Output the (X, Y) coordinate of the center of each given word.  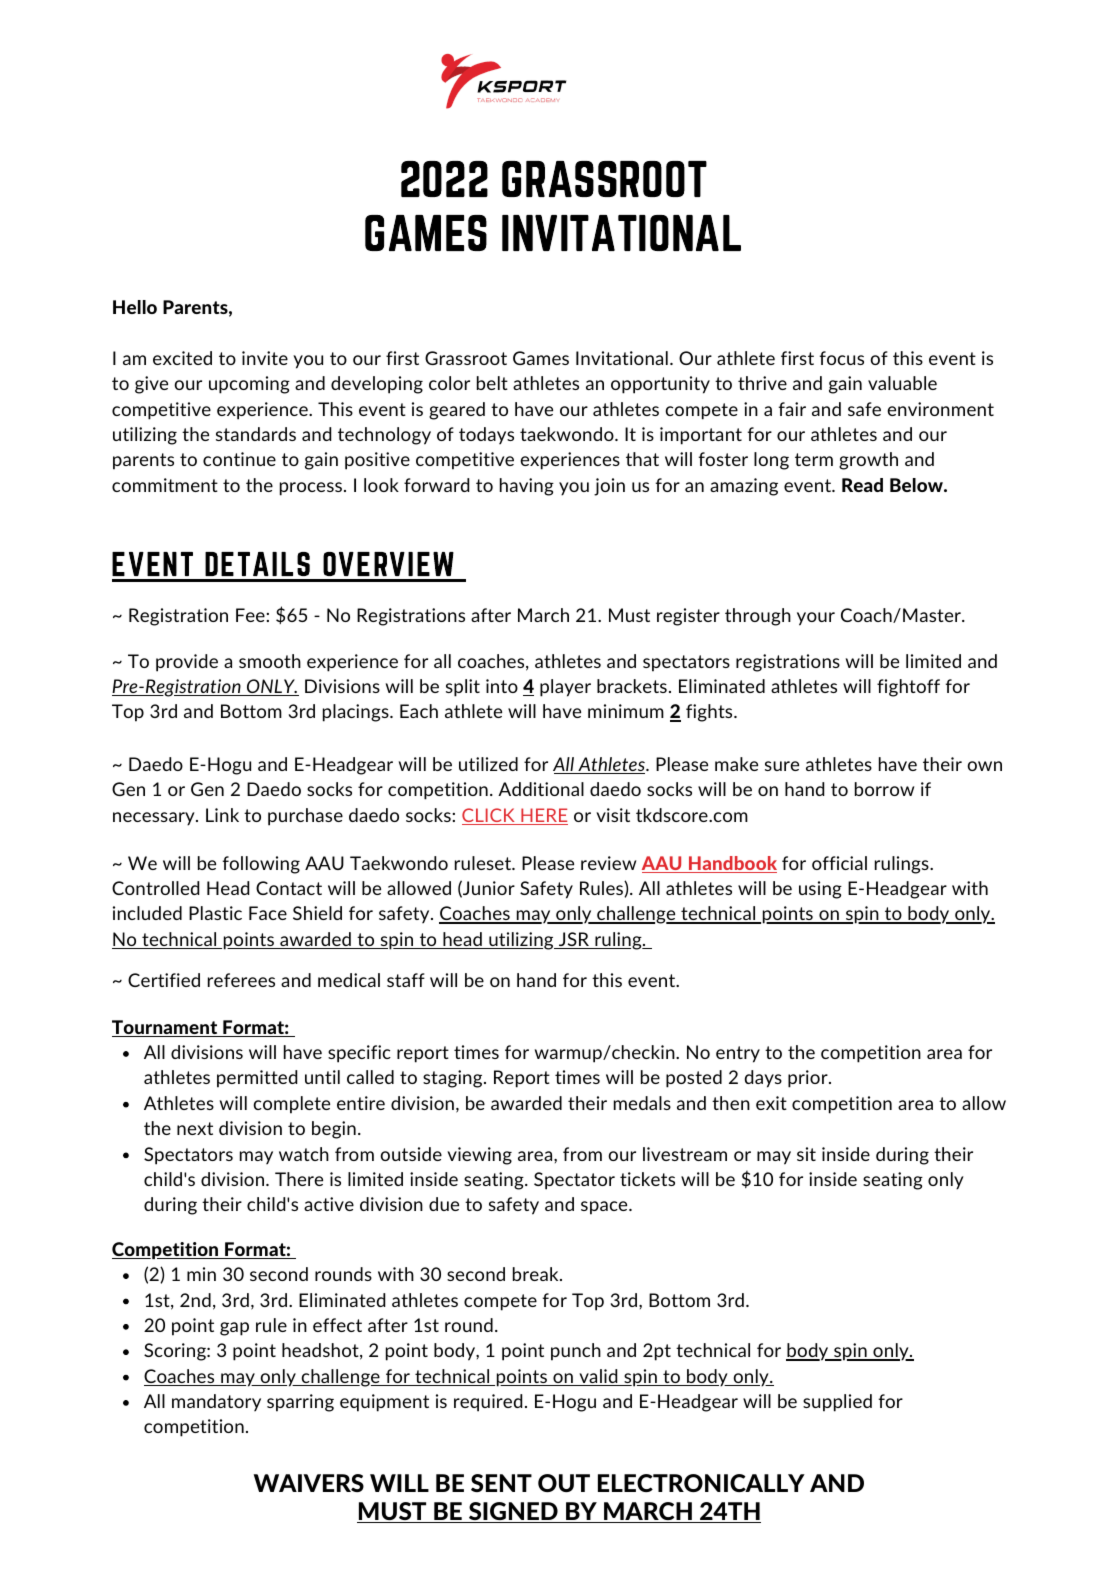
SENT (501, 1483)
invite (265, 358)
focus (842, 358)
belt (492, 383)
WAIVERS (309, 1483)
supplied (837, 1403)
